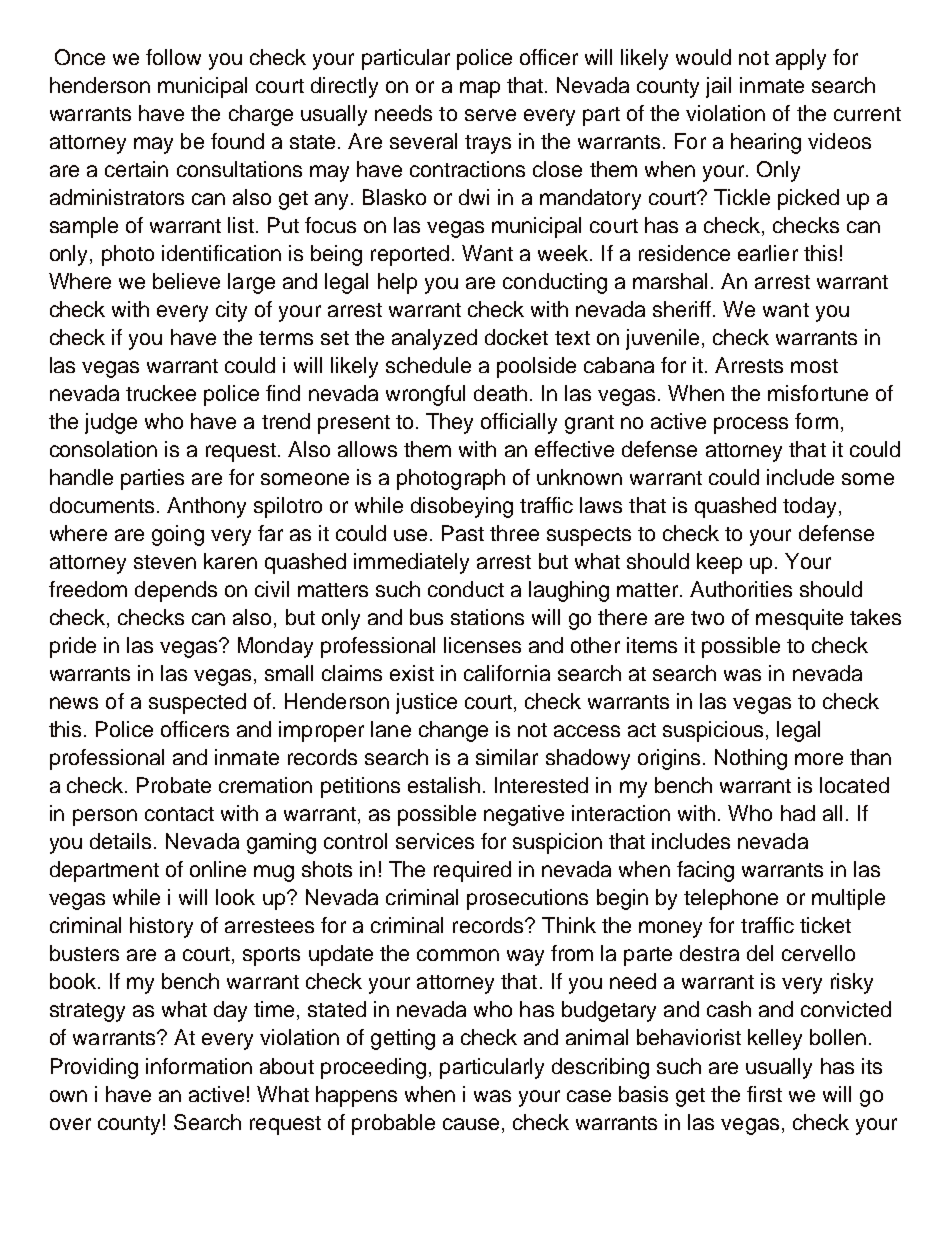  I want to click on city, so click(231, 311).
